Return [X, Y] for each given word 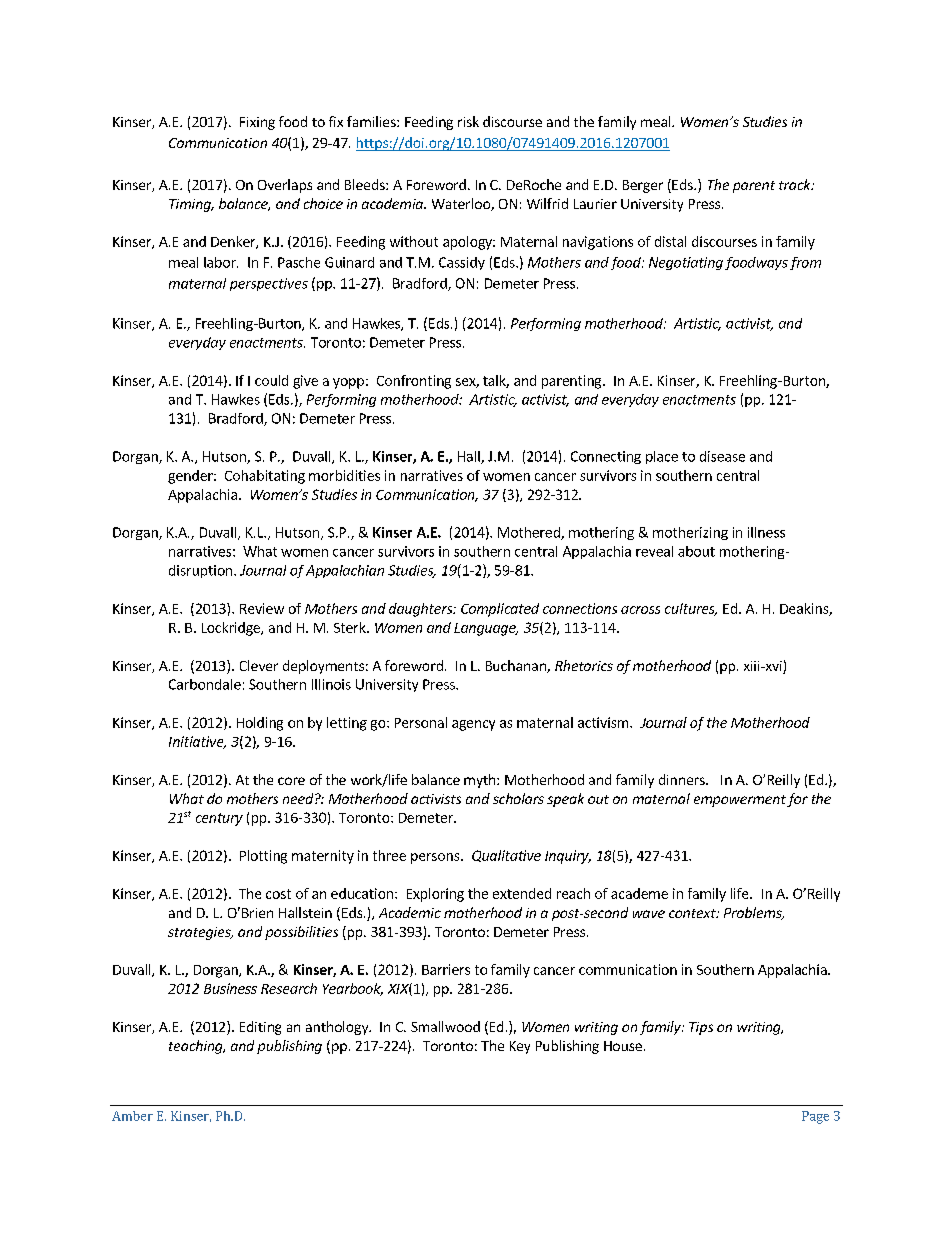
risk [468, 121]
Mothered [530, 533]
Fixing [257, 123]
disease [722, 456]
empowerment [740, 801]
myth [479, 781]
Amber [132, 1116]
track [796, 184]
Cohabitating [265, 477]
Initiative [197, 742]
